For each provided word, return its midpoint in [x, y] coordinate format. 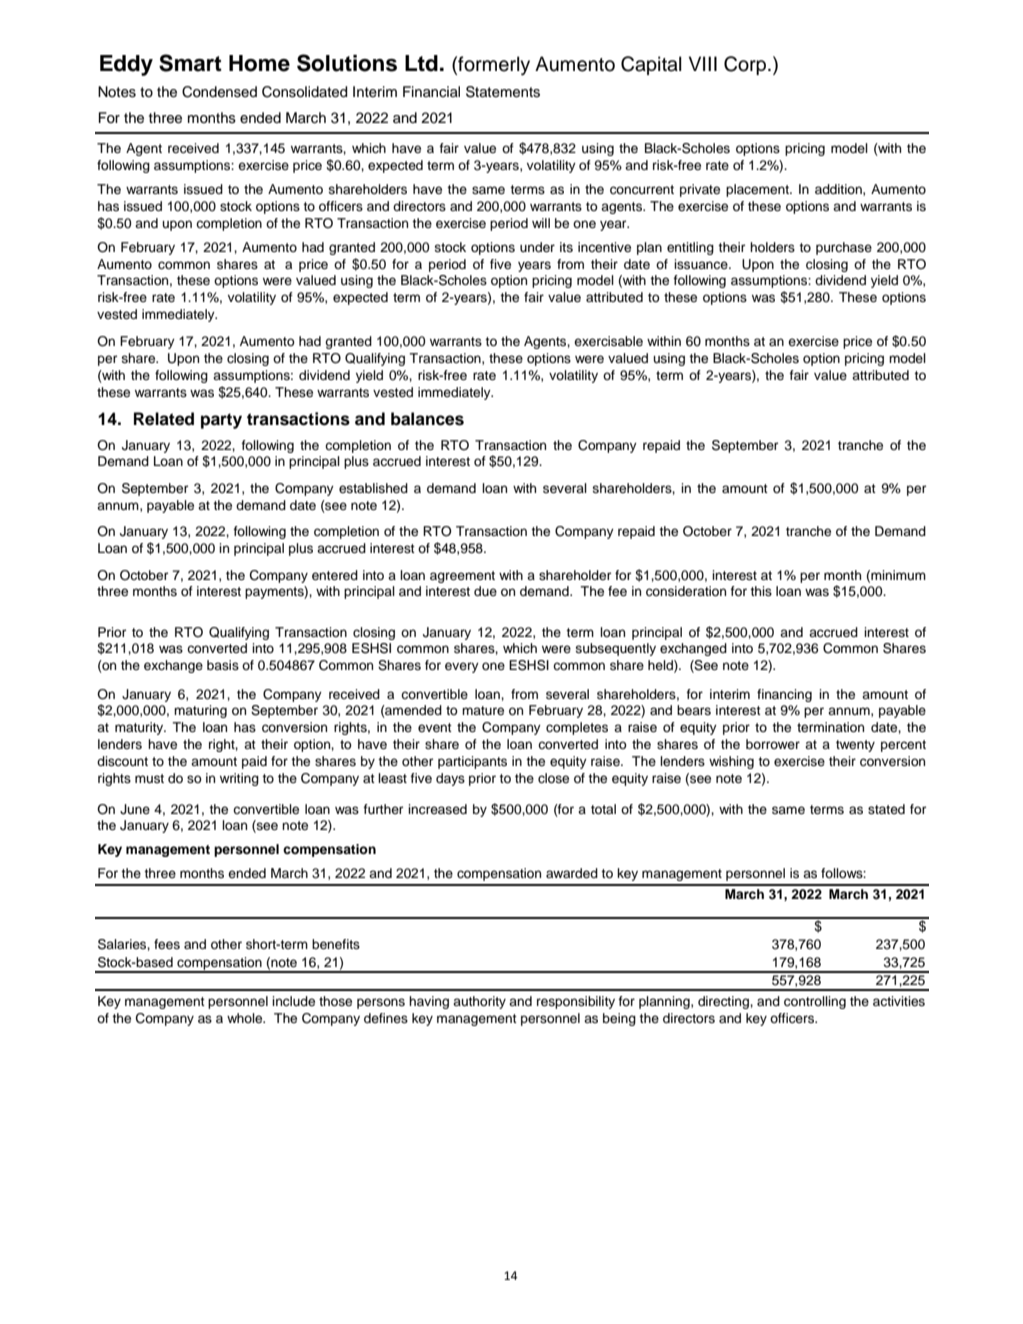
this [761, 591]
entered [335, 575]
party [221, 421]
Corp [746, 65]
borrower [773, 744]
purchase [844, 248]
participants [472, 762]
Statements [503, 92]
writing [239, 779]
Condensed [219, 92]
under [537, 247]
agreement [462, 577]
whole [246, 1018]
